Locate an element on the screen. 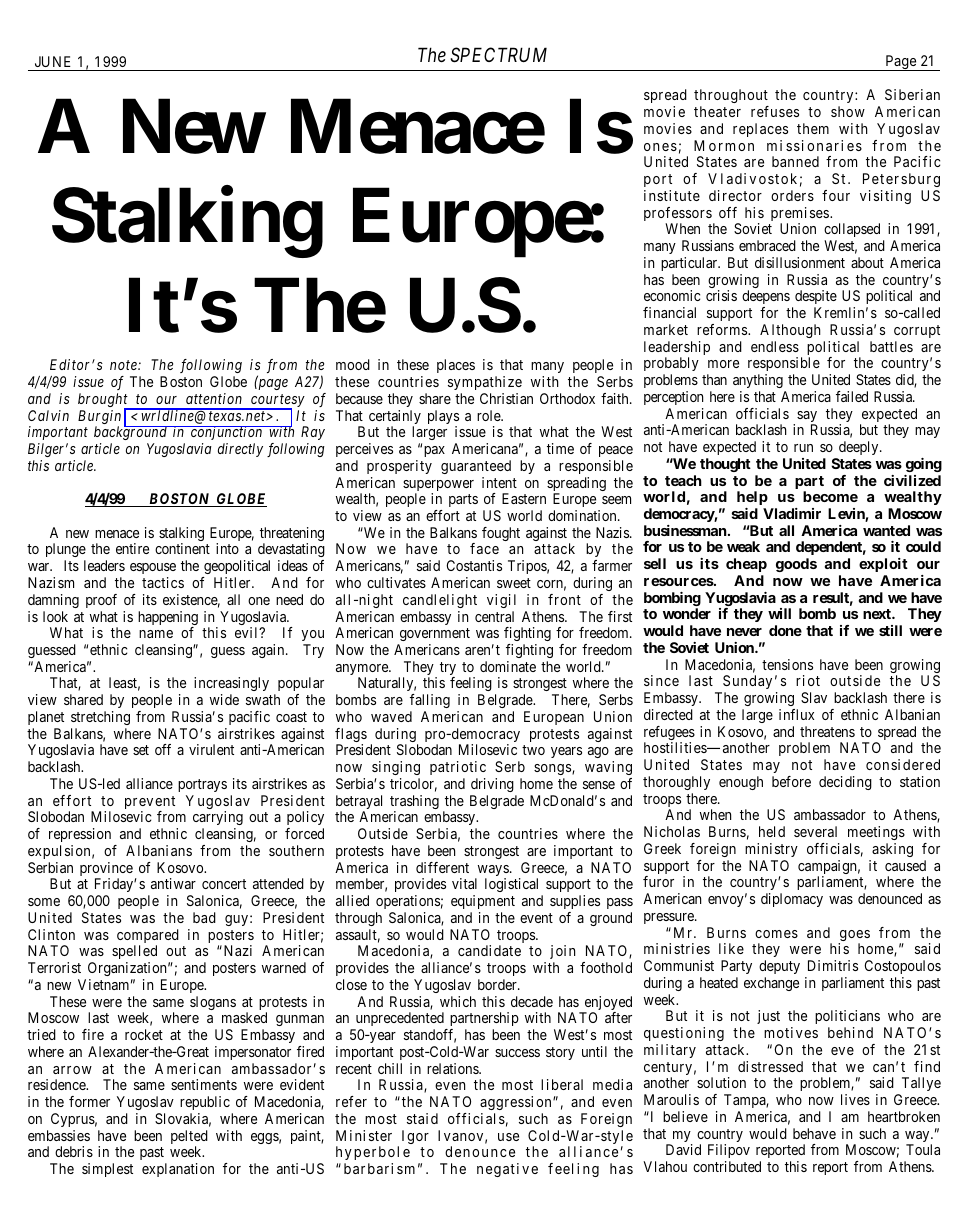 Image resolution: width=968 pixels, height=1232 pixels. central is located at coordinates (494, 616).
